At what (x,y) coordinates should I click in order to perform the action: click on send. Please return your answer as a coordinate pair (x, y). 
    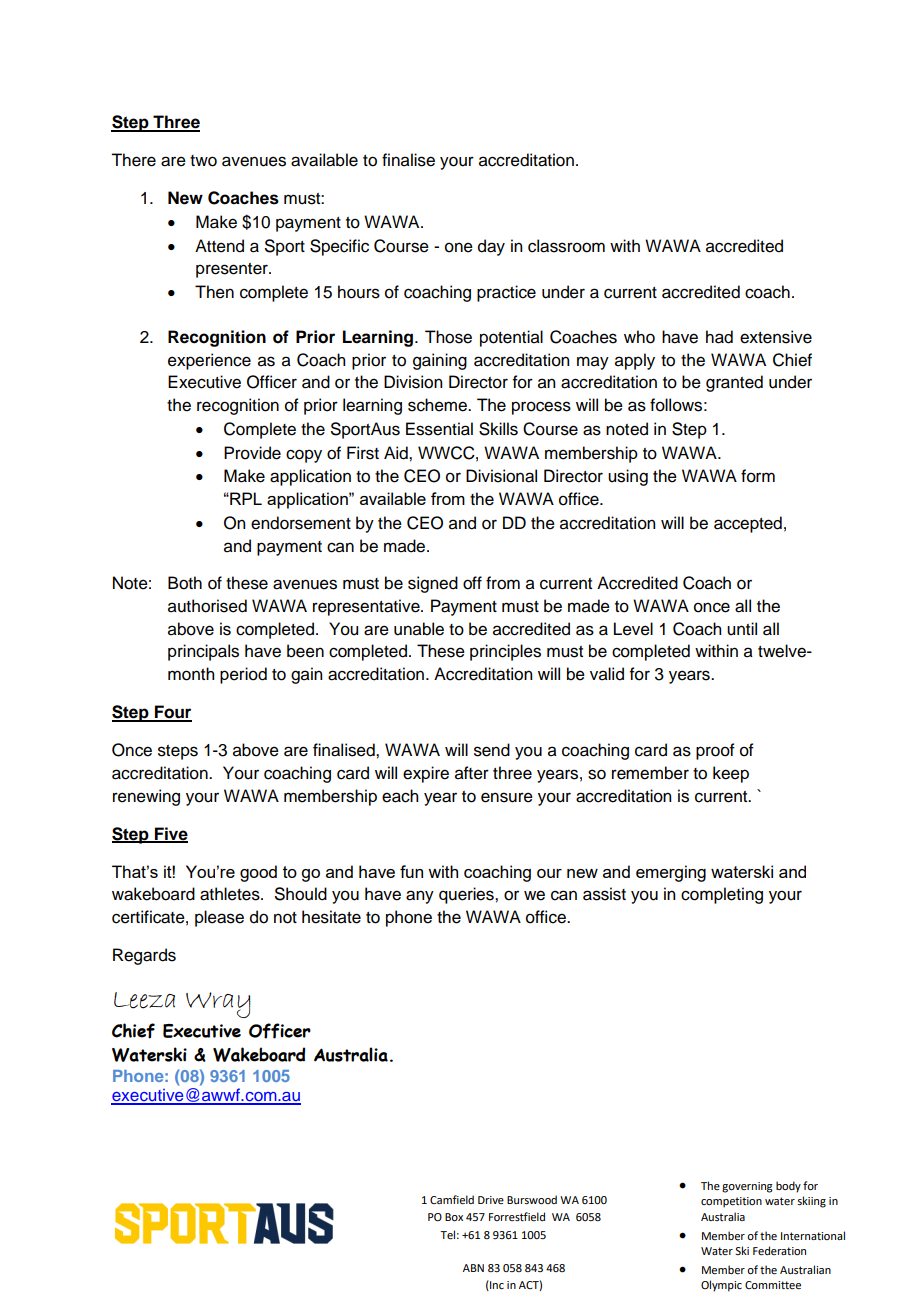
    Looking at the image, I should click on (492, 750).
